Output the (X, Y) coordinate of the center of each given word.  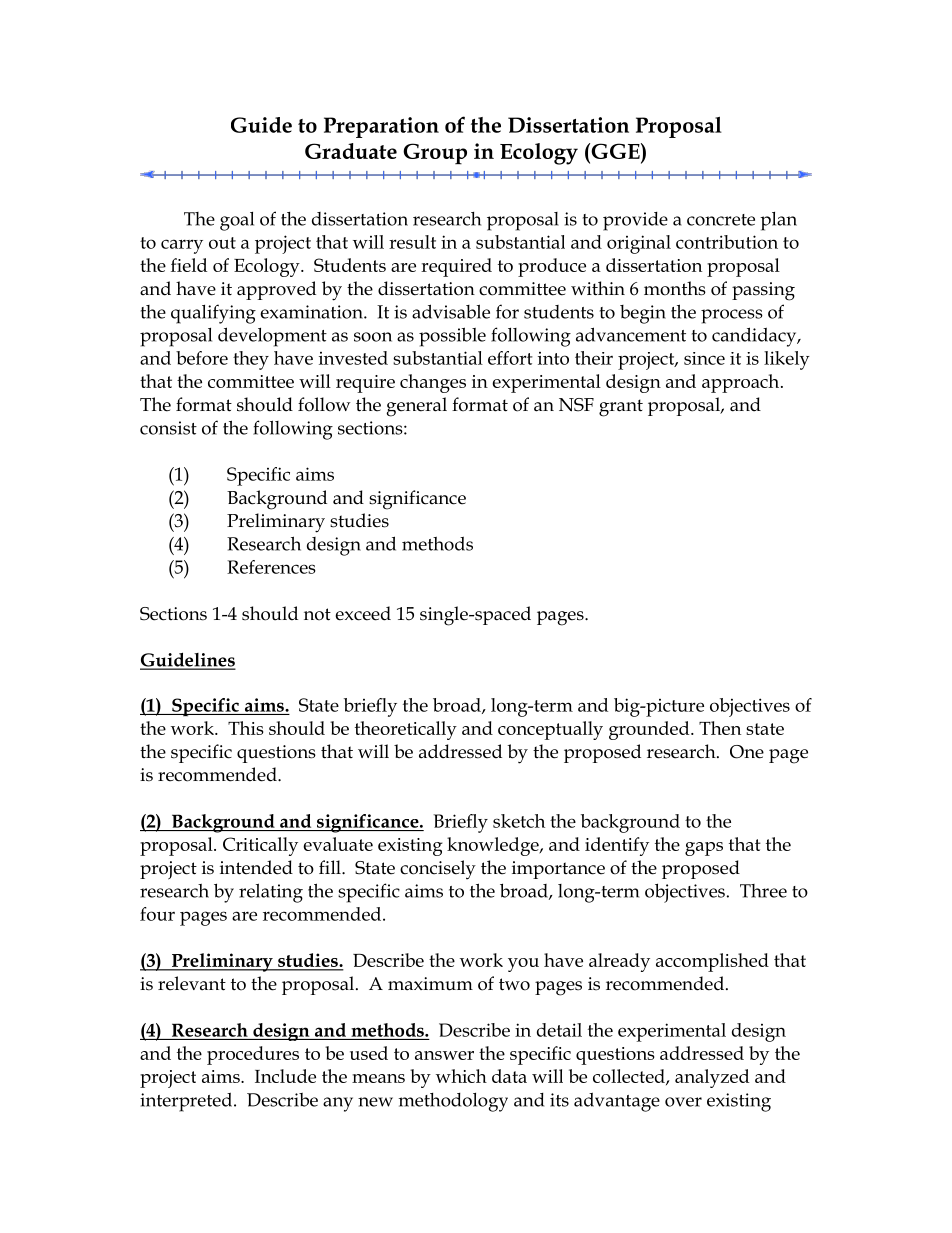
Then (720, 728)
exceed (363, 613)
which (461, 1076)
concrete (721, 220)
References (271, 567)
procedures (253, 1055)
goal (237, 221)
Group (435, 154)
